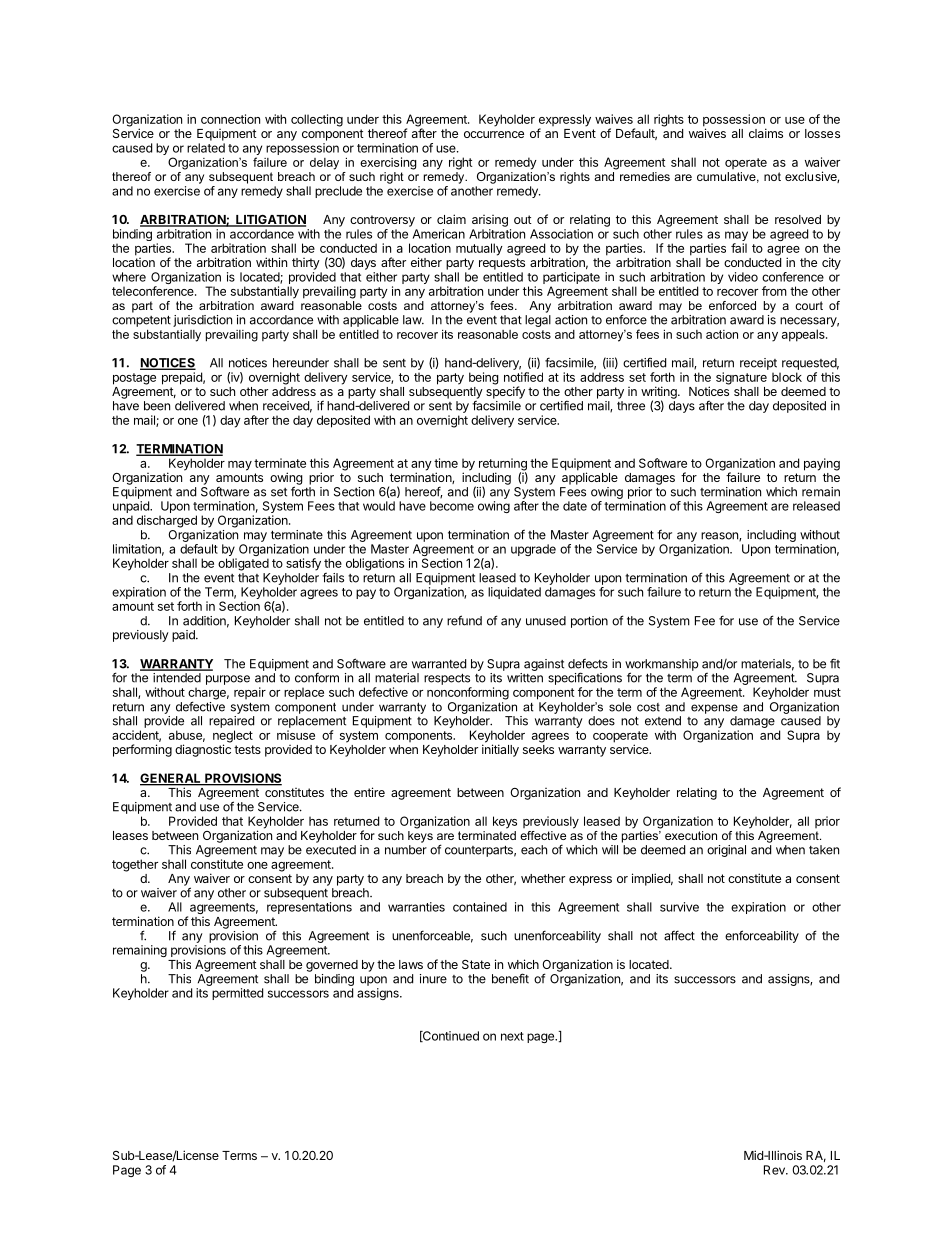 This image has height=1233, width=952. I want to click on occurrence, so click(494, 134).
